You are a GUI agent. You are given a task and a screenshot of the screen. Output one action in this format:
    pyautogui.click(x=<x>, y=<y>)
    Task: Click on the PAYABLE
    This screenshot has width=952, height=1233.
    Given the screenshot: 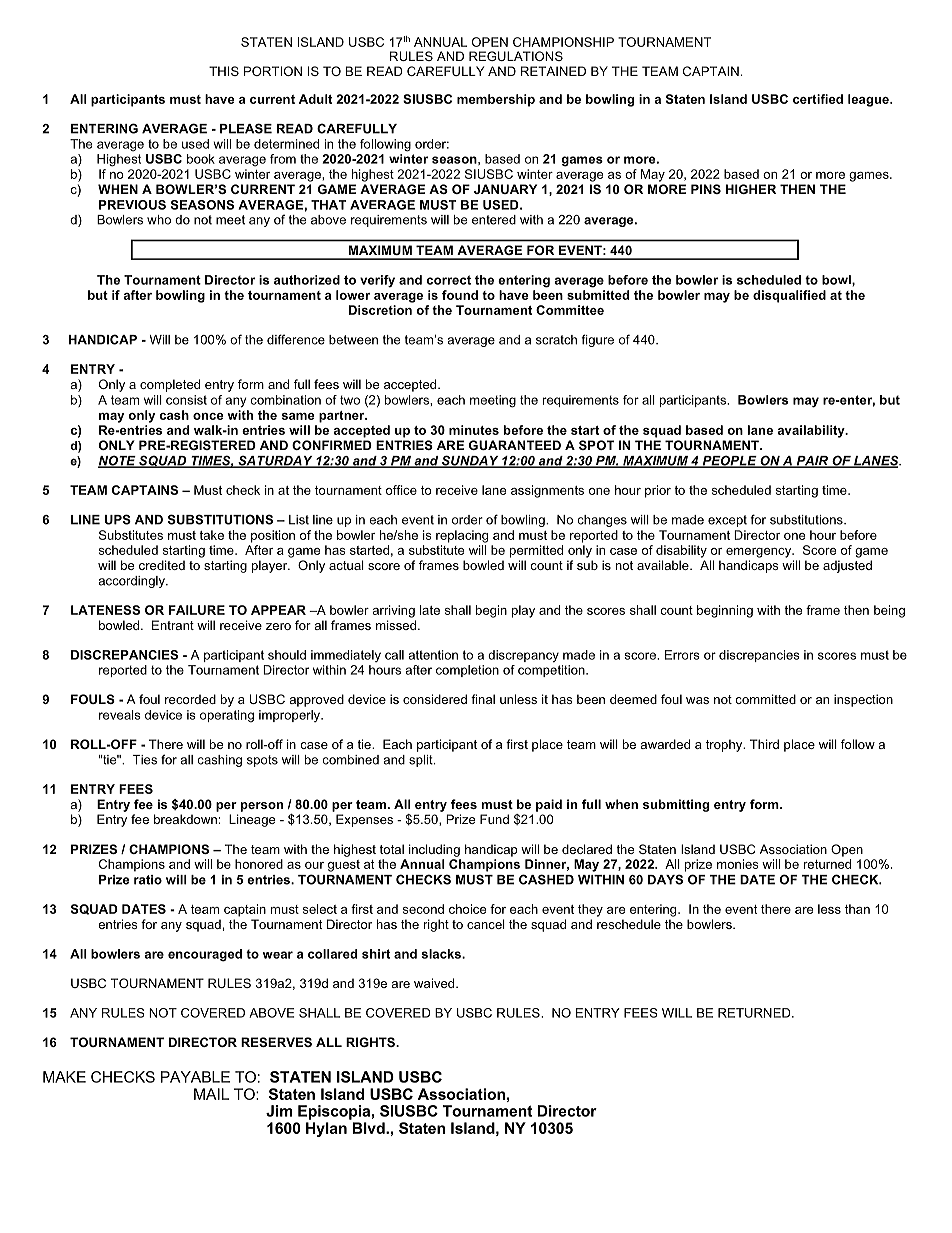 What is the action you would take?
    pyautogui.click(x=195, y=1077)
